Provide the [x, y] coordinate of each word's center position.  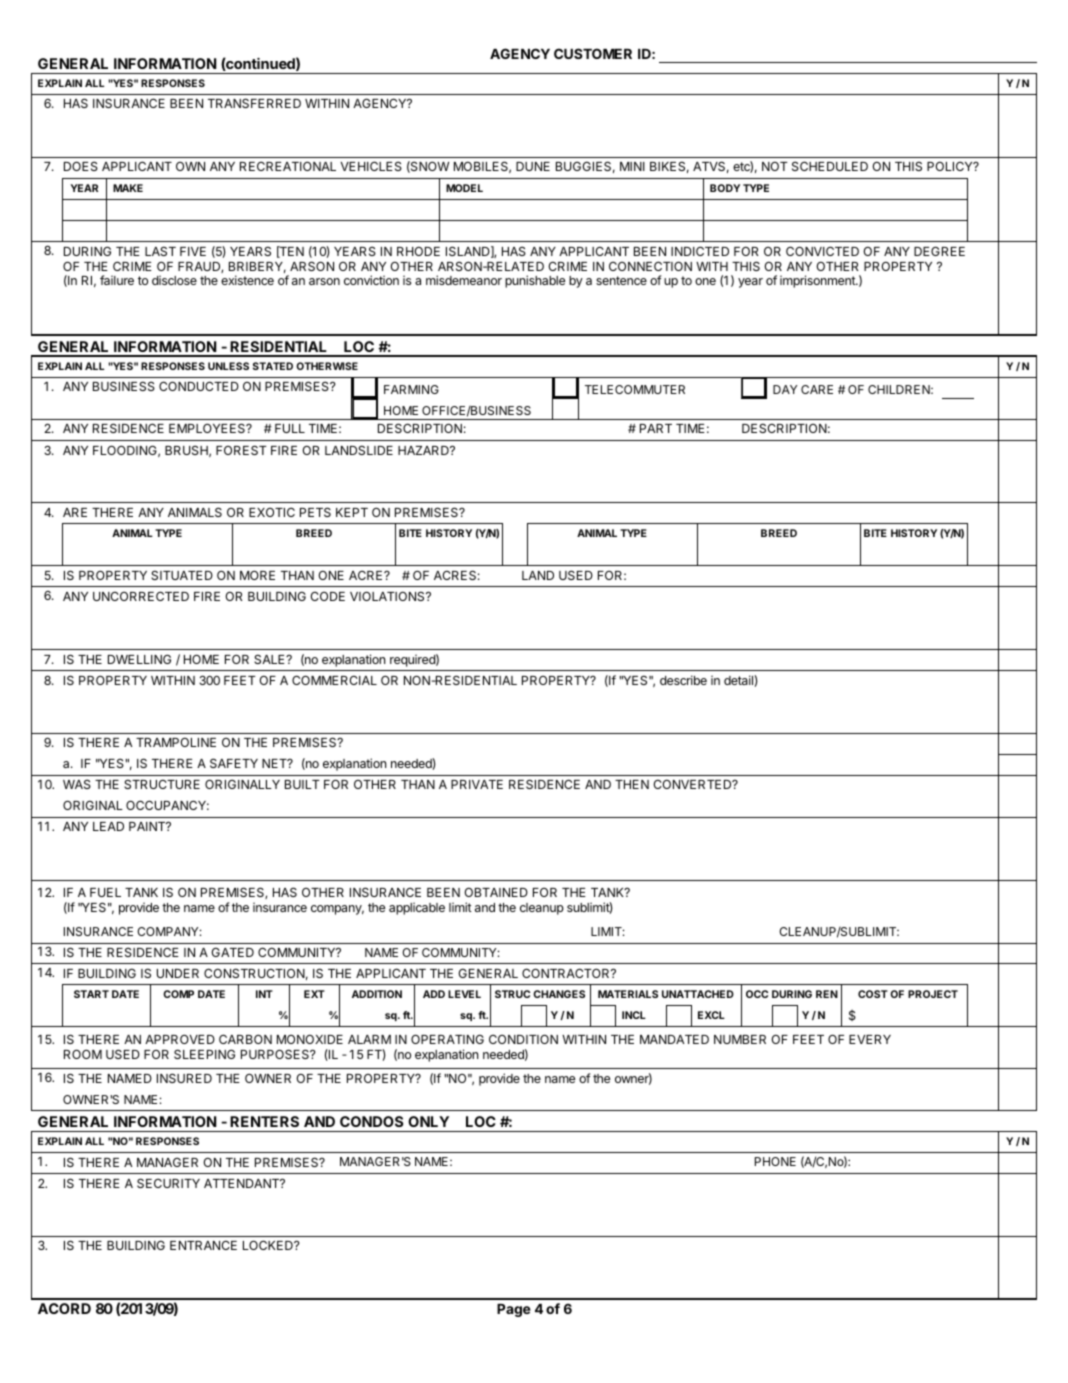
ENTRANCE [203, 1245]
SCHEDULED [830, 166]
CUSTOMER [593, 53]
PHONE [775, 1161]
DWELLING [139, 659]
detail [739, 680]
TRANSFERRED [254, 103]
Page [514, 1310]
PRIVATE [477, 784]
